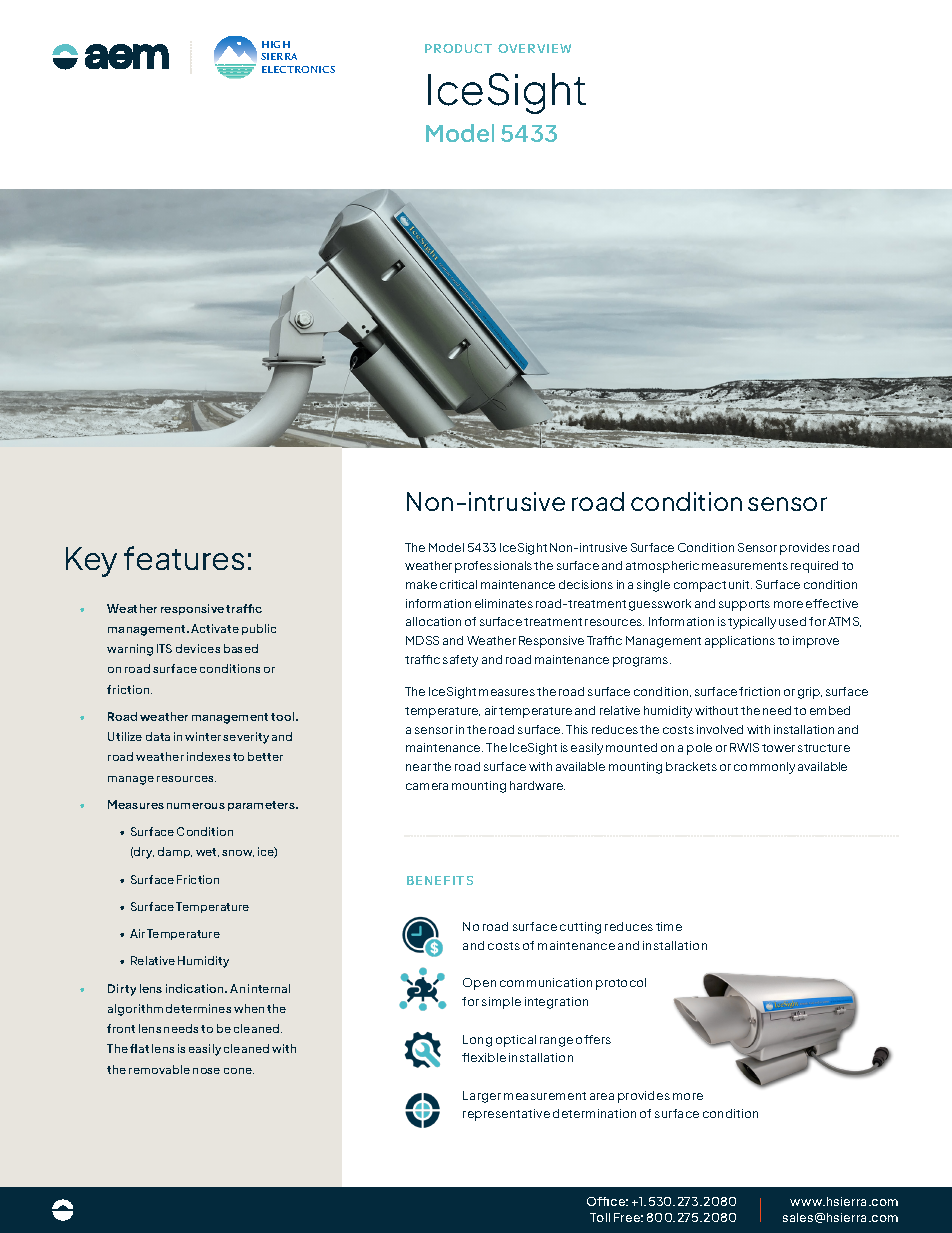 This document has width=952, height=1233. I want to click on representative, so click(506, 1115).
